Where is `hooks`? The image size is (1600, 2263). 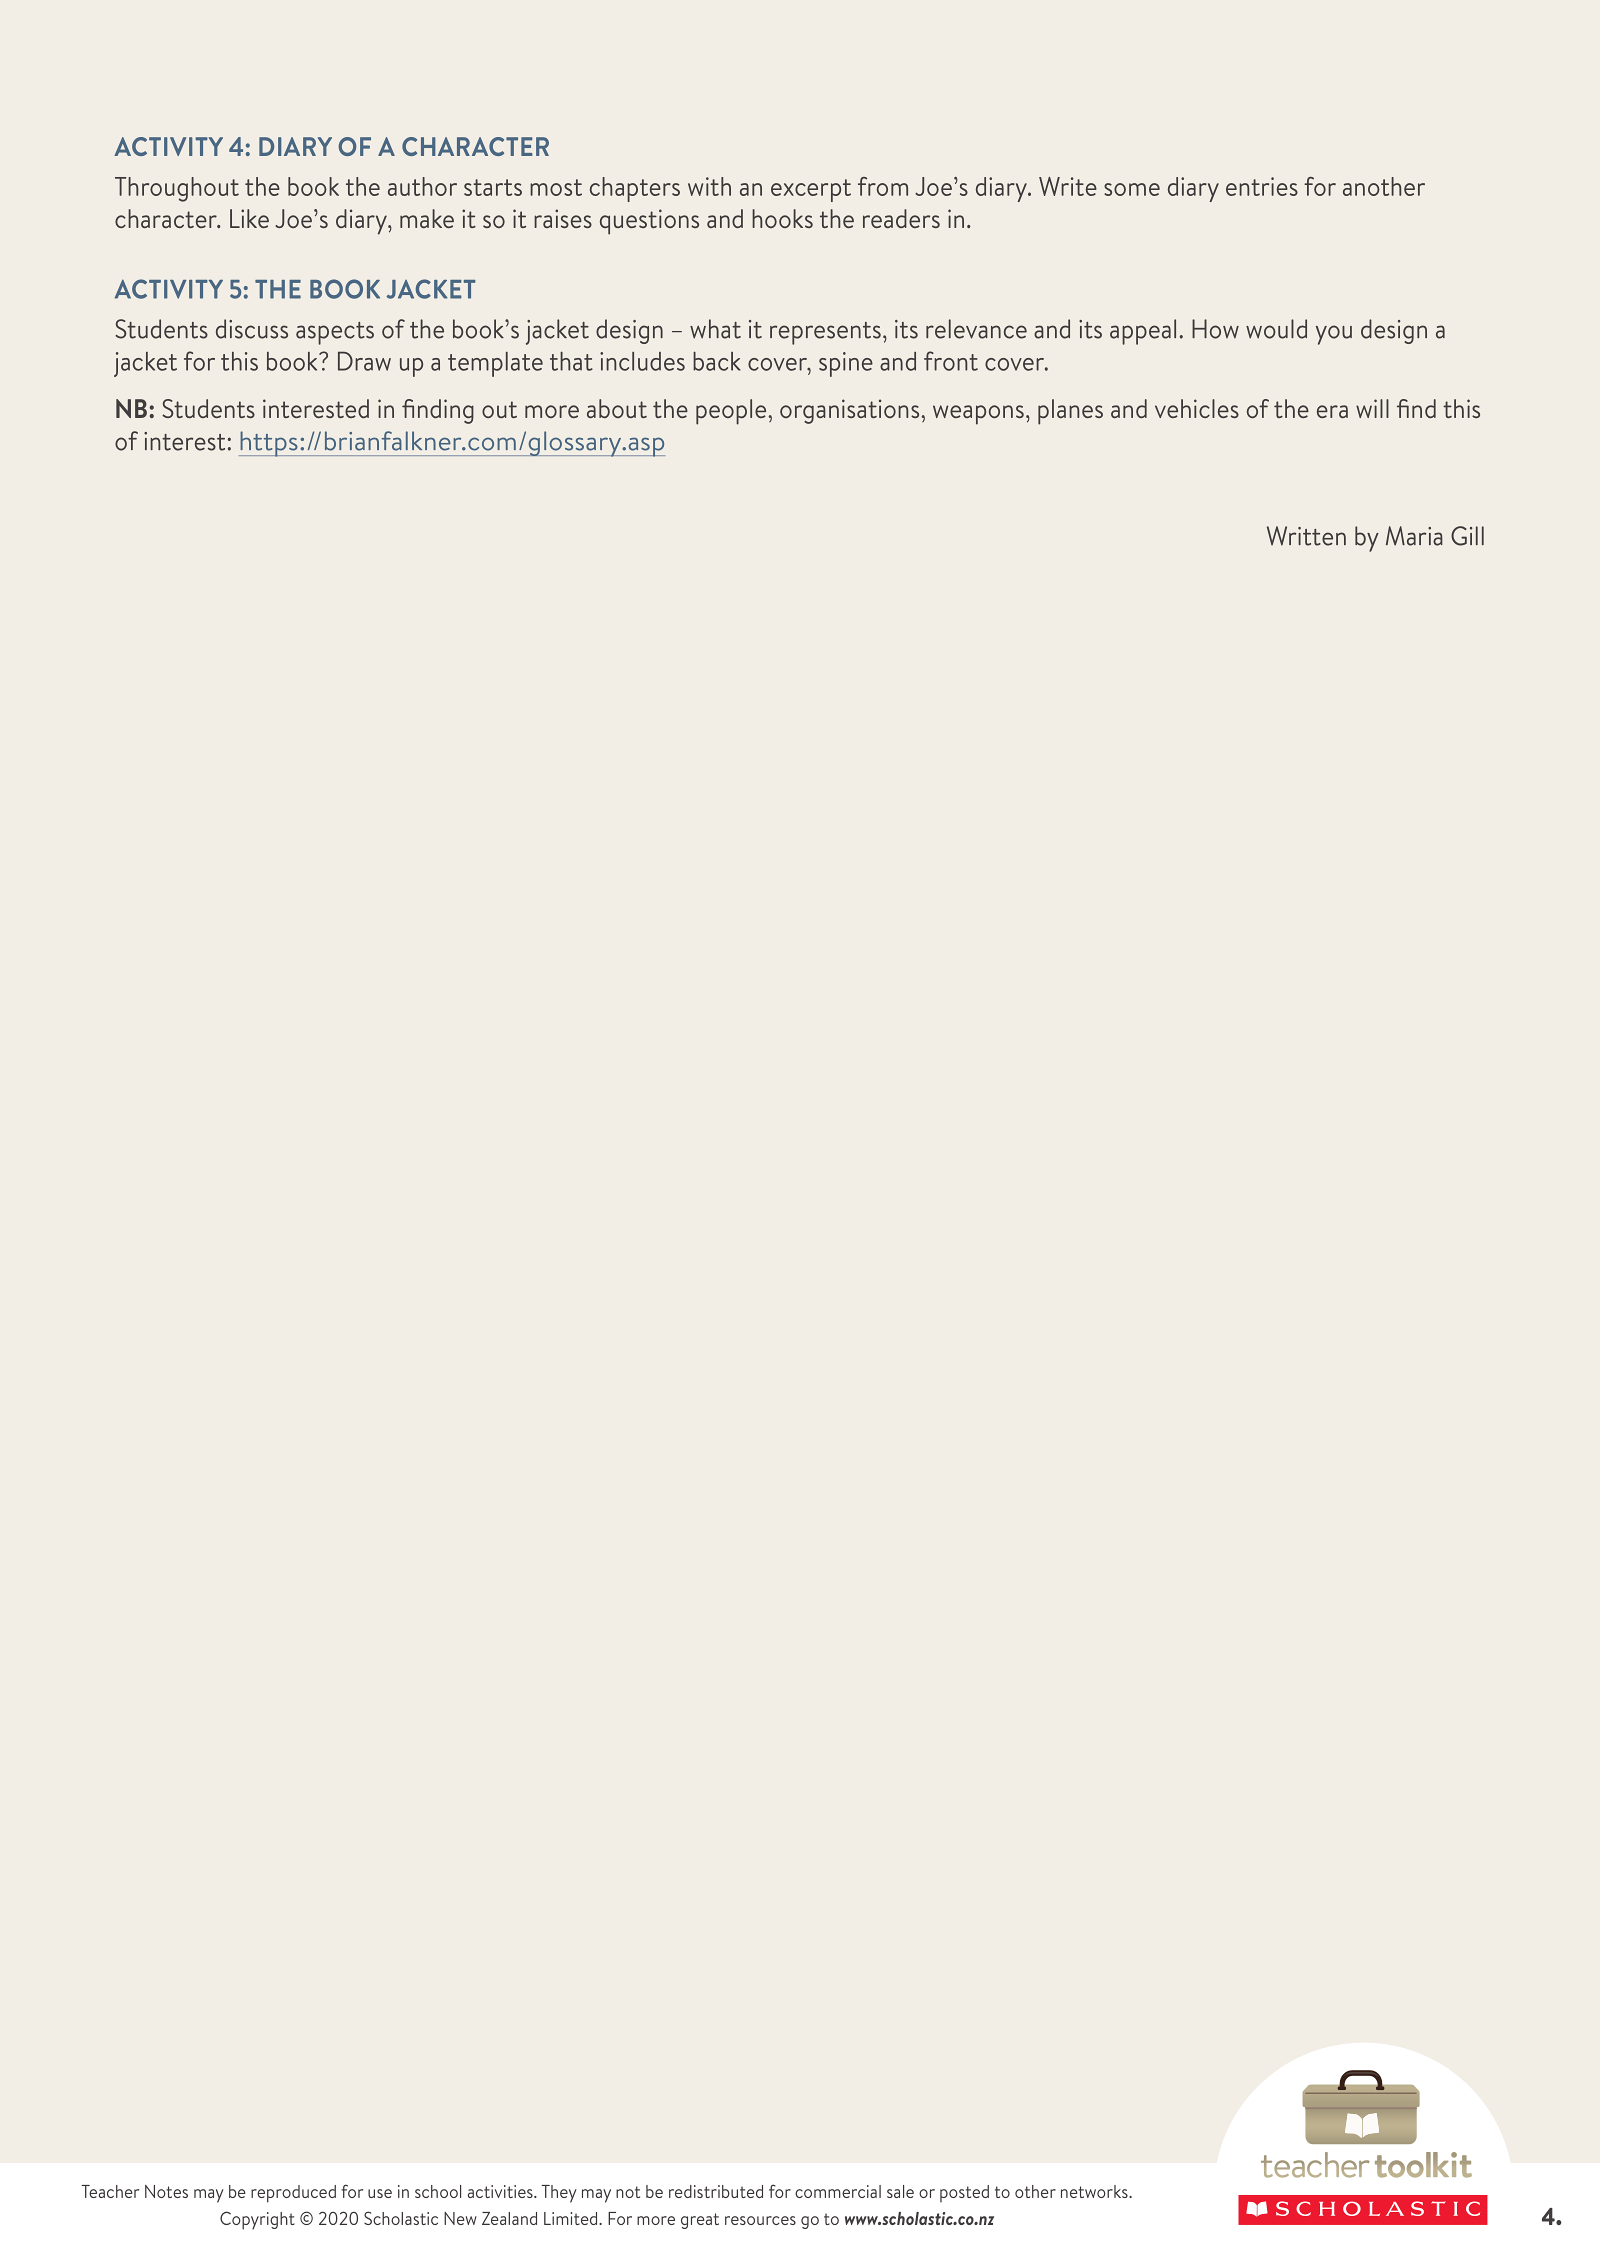
hooks is located at coordinates (782, 218).
